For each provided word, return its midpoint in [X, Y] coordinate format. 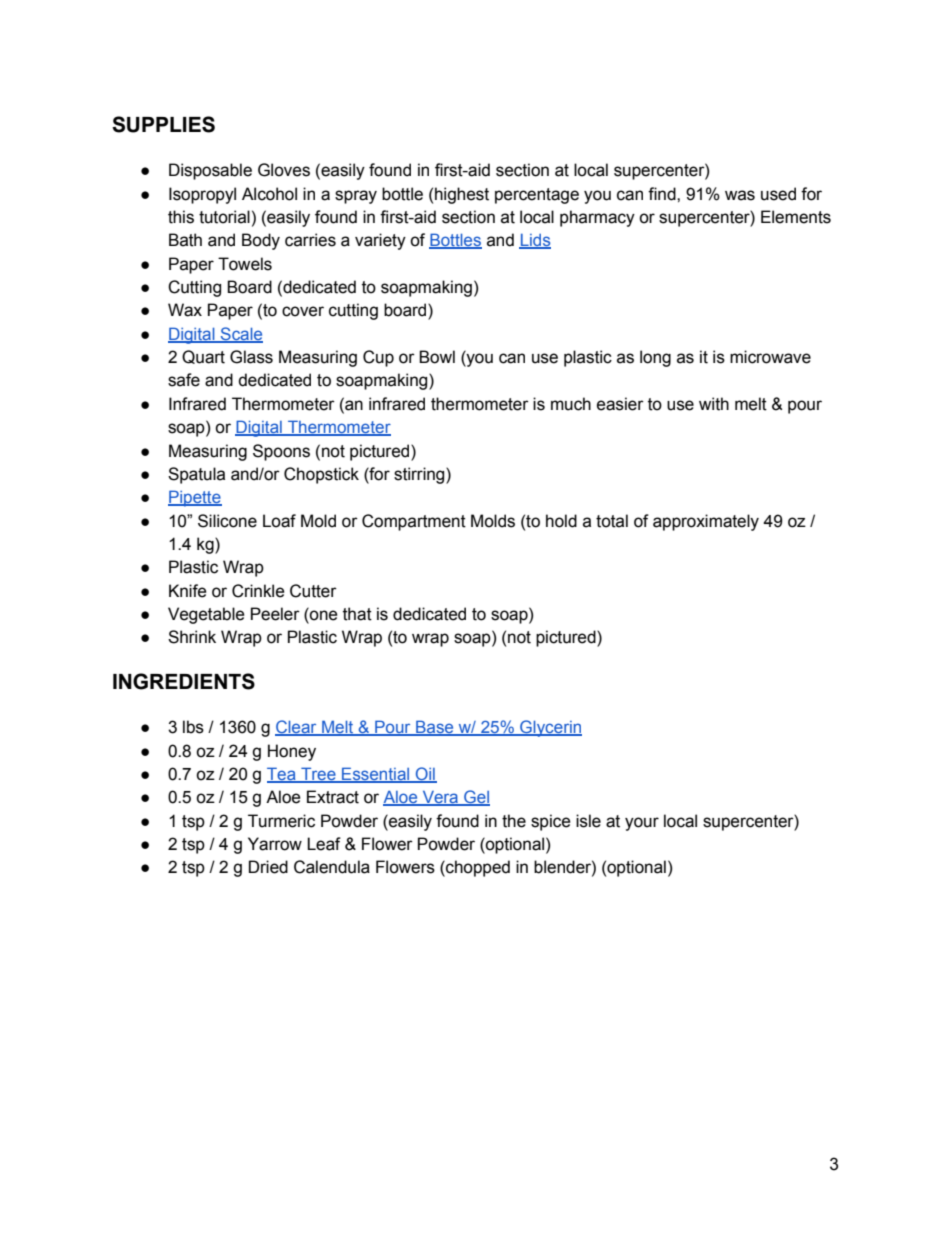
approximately [706, 522]
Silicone [227, 521]
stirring [420, 475]
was [740, 195]
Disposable [210, 171]
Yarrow [275, 844]
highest [462, 195]
